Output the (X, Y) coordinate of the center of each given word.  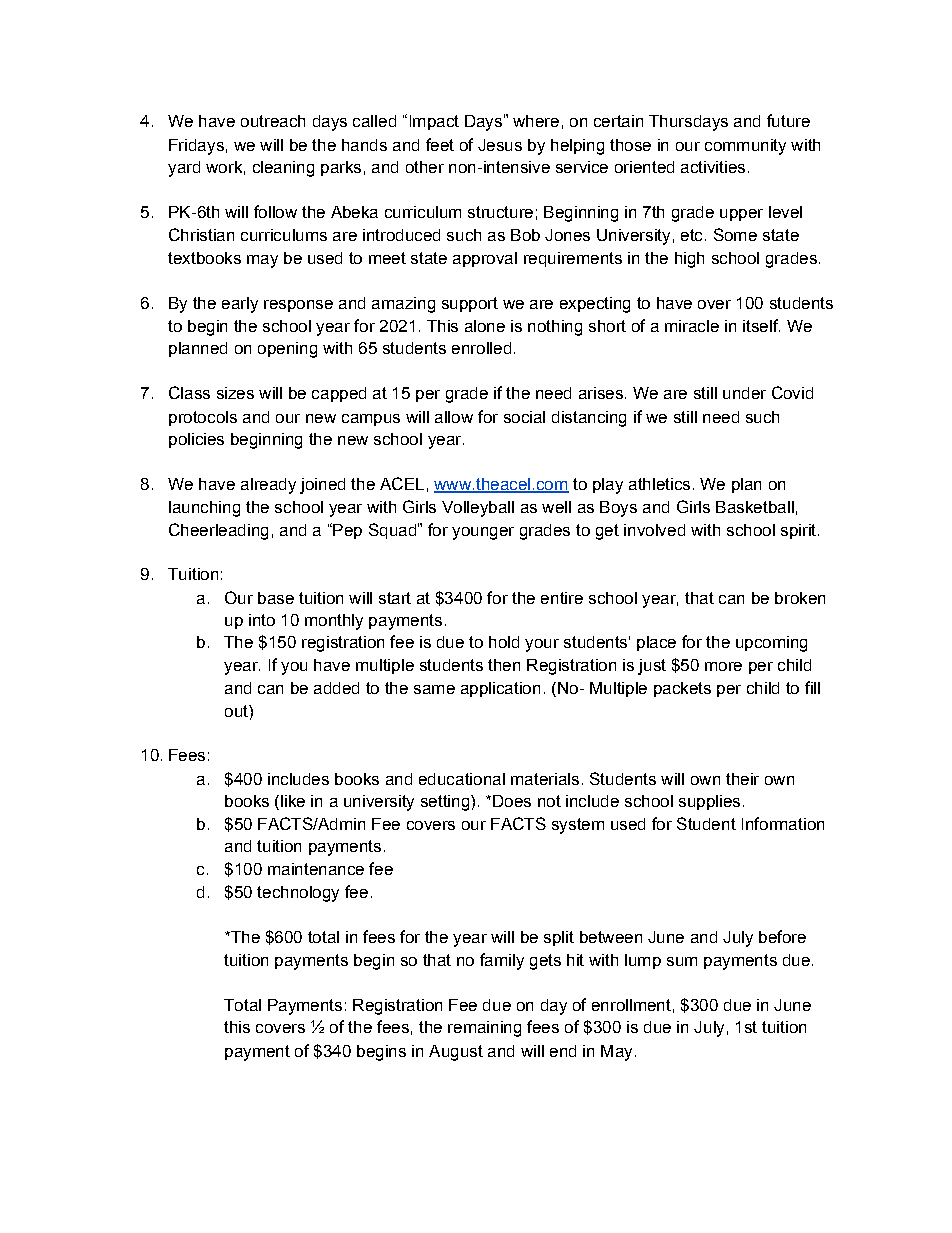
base (276, 598)
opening (287, 350)
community (745, 147)
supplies (709, 802)
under (744, 393)
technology (298, 894)
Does (512, 801)
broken (800, 598)
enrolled (481, 348)
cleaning (283, 169)
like (293, 801)
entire (562, 598)
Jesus (500, 145)
